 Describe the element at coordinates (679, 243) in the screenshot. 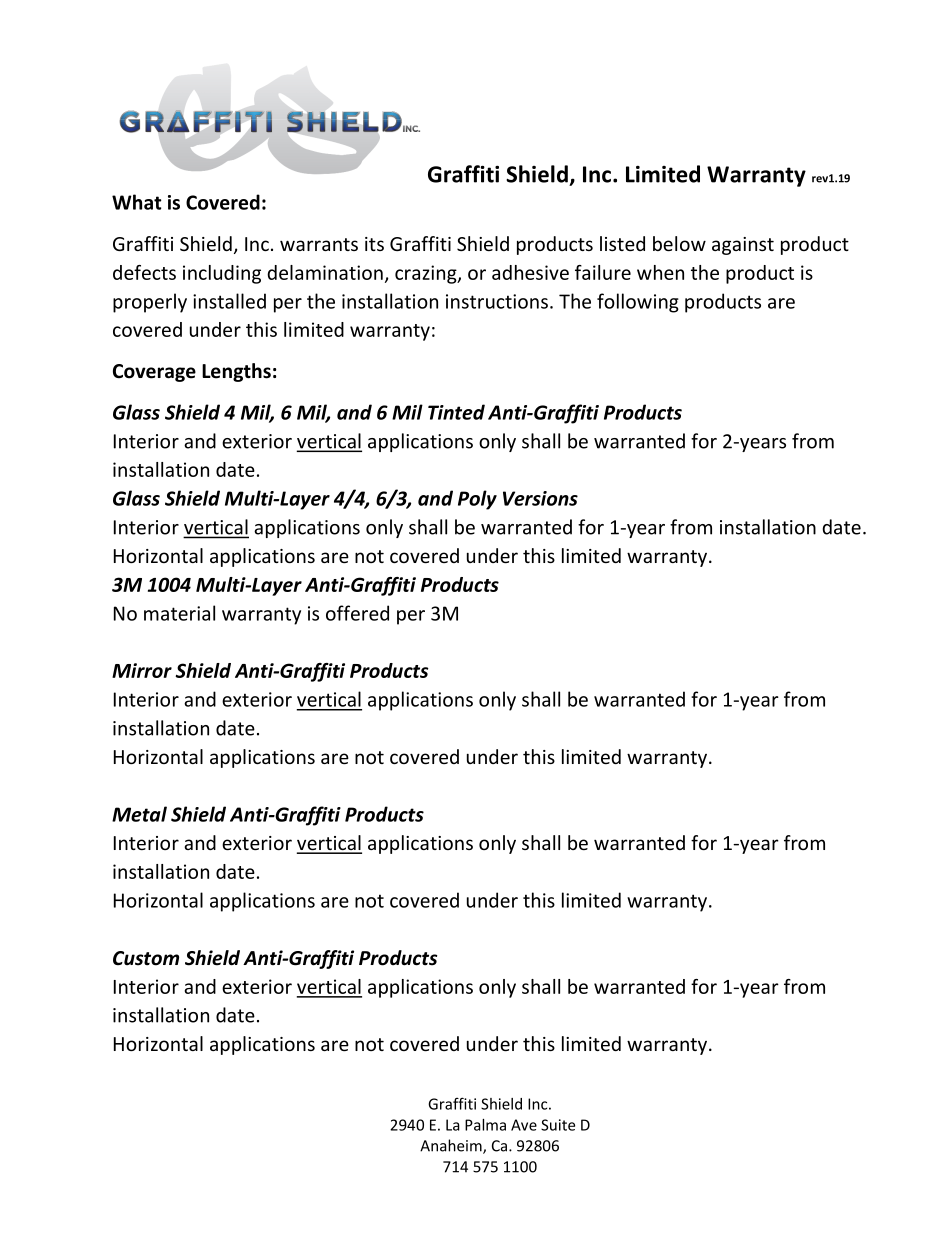

I see `below` at that location.
